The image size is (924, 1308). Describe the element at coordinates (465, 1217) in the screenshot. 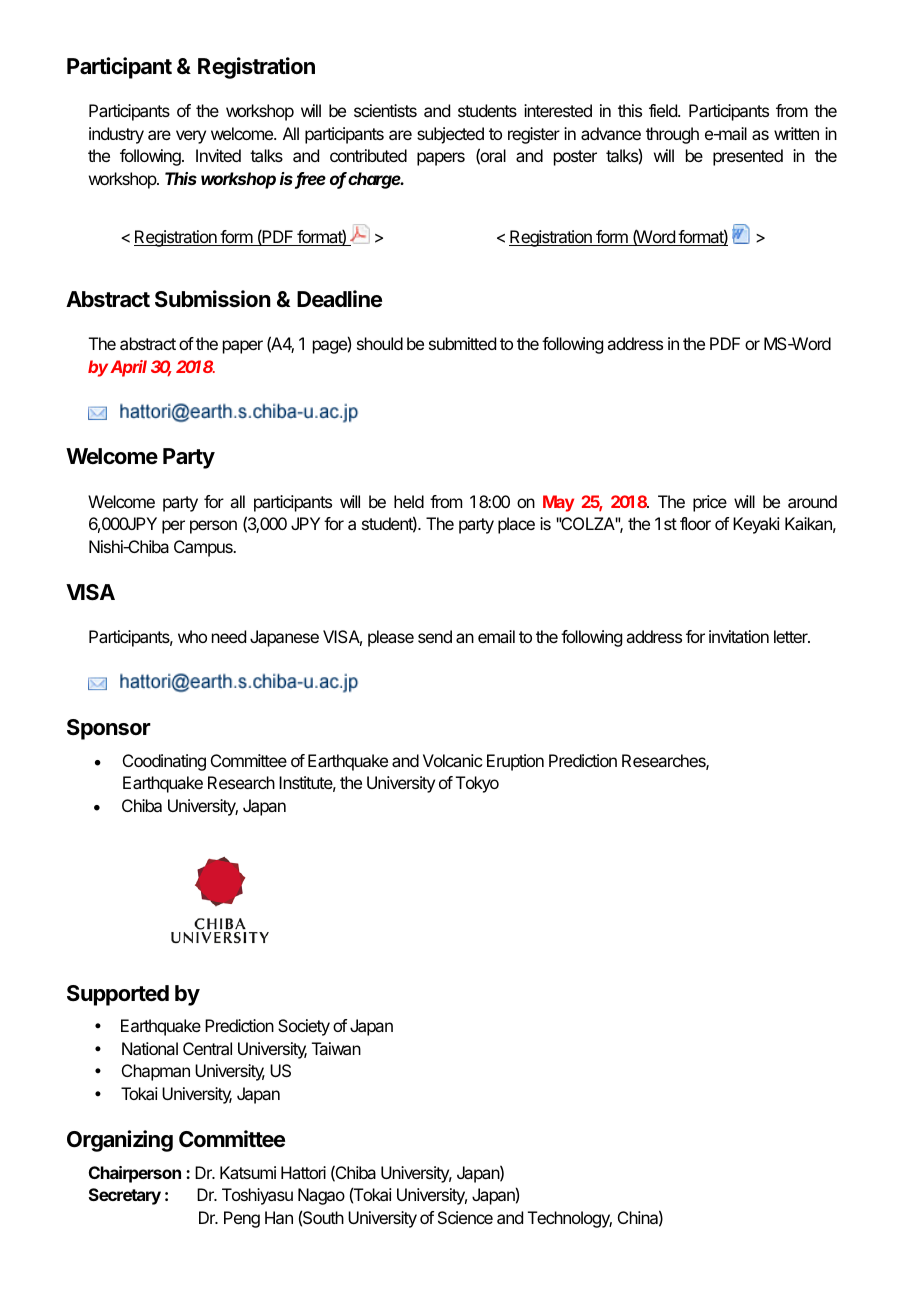

I see `Science` at that location.
